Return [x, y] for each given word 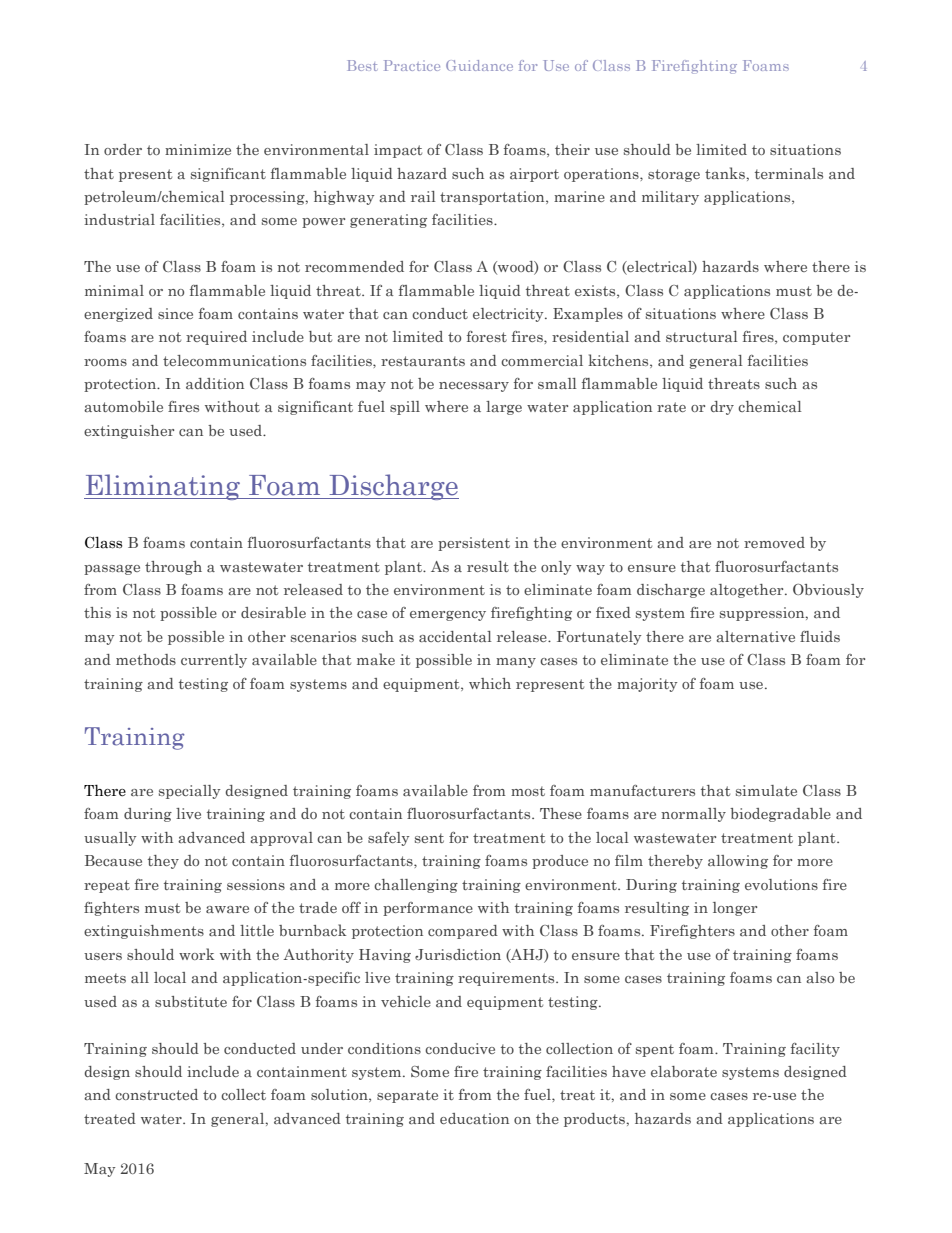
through [173, 568]
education [474, 1118]
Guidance [479, 65]
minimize [198, 149]
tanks [726, 173]
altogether [748, 591]
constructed [156, 1094]
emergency [448, 616]
